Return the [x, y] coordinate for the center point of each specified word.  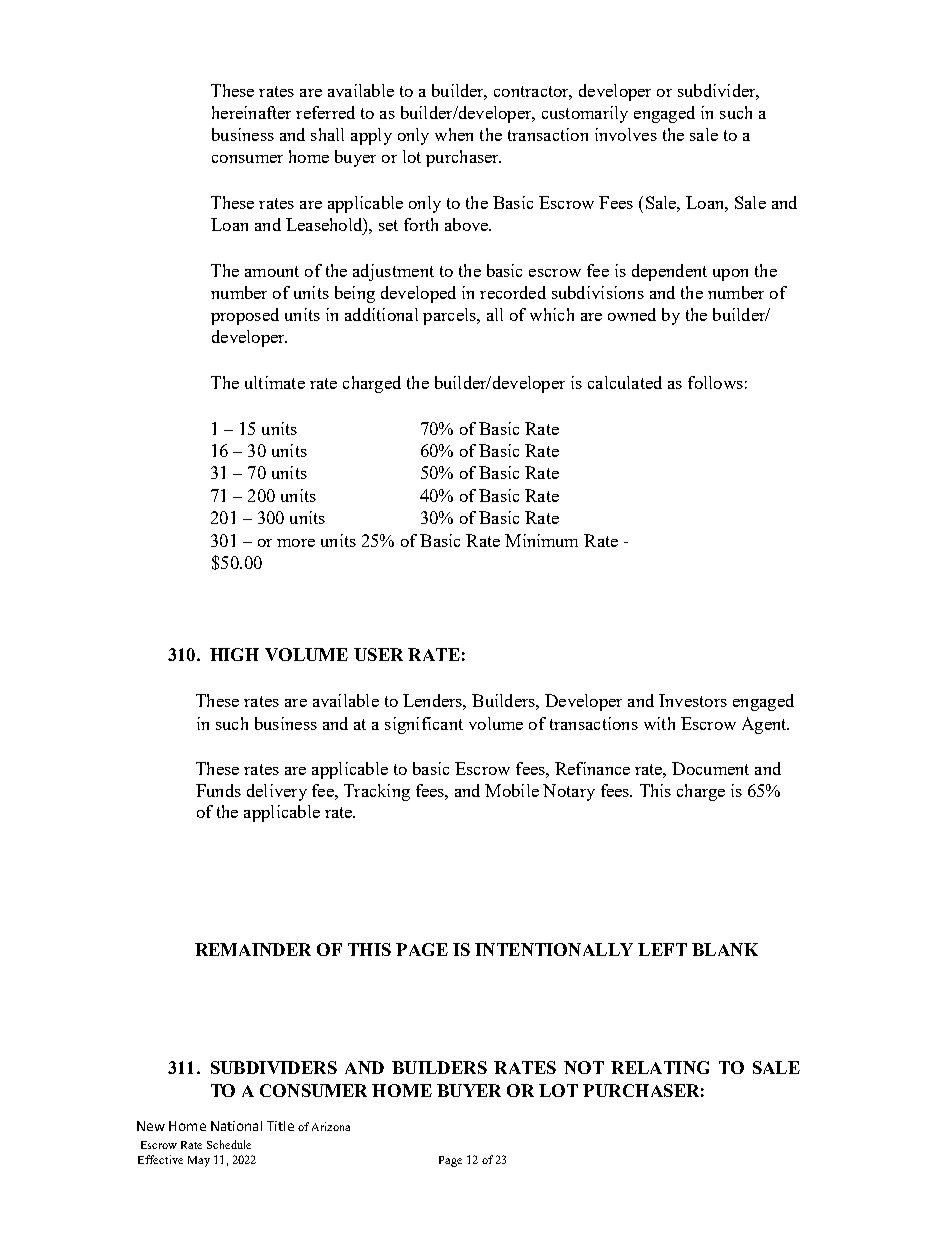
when [454, 134]
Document [710, 768]
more [296, 543]
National [236, 1126]
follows [715, 382]
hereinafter [251, 112]
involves [626, 134]
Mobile [512, 790]
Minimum [541, 540]
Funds [218, 790]
